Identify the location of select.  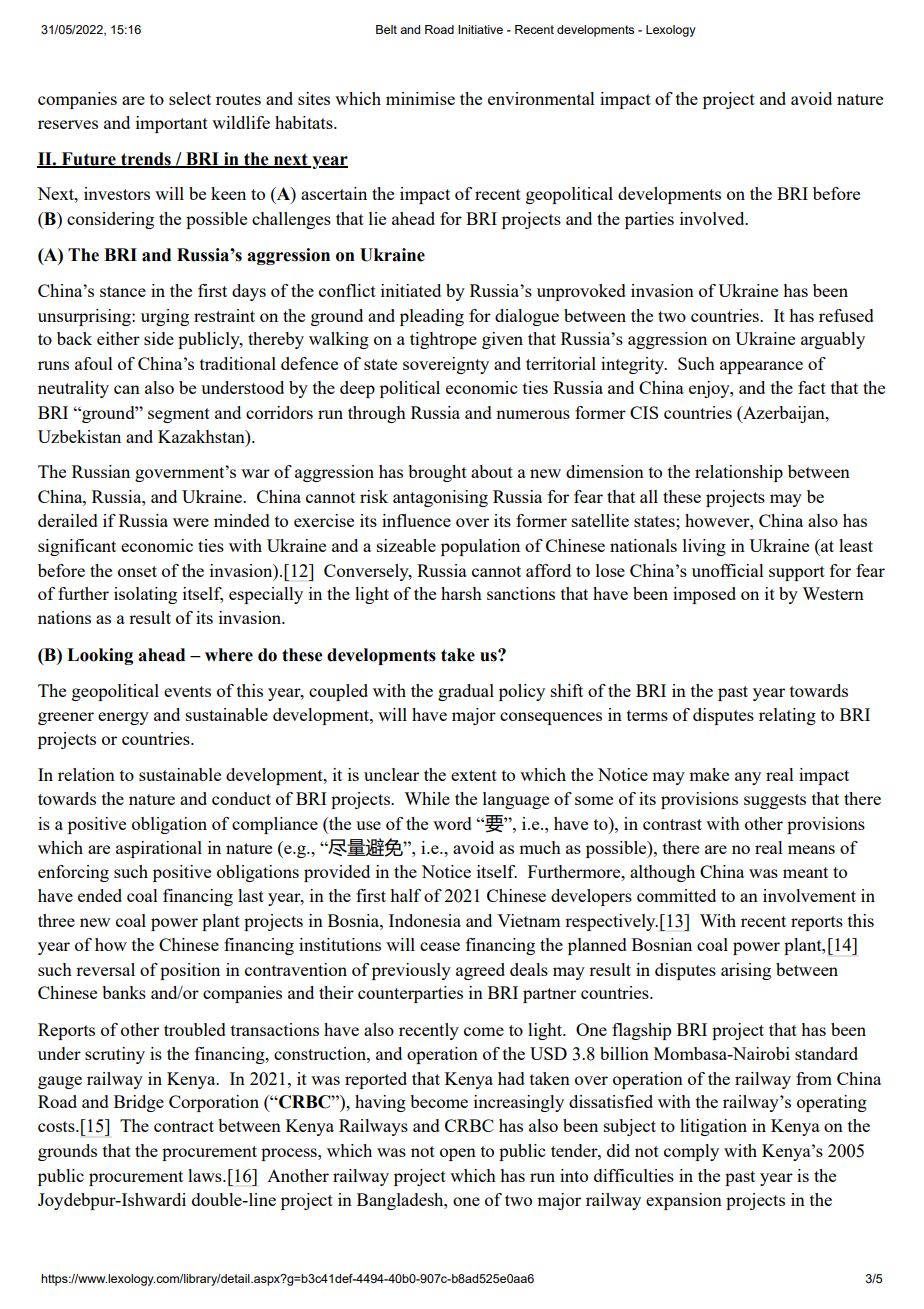
(190, 98).
